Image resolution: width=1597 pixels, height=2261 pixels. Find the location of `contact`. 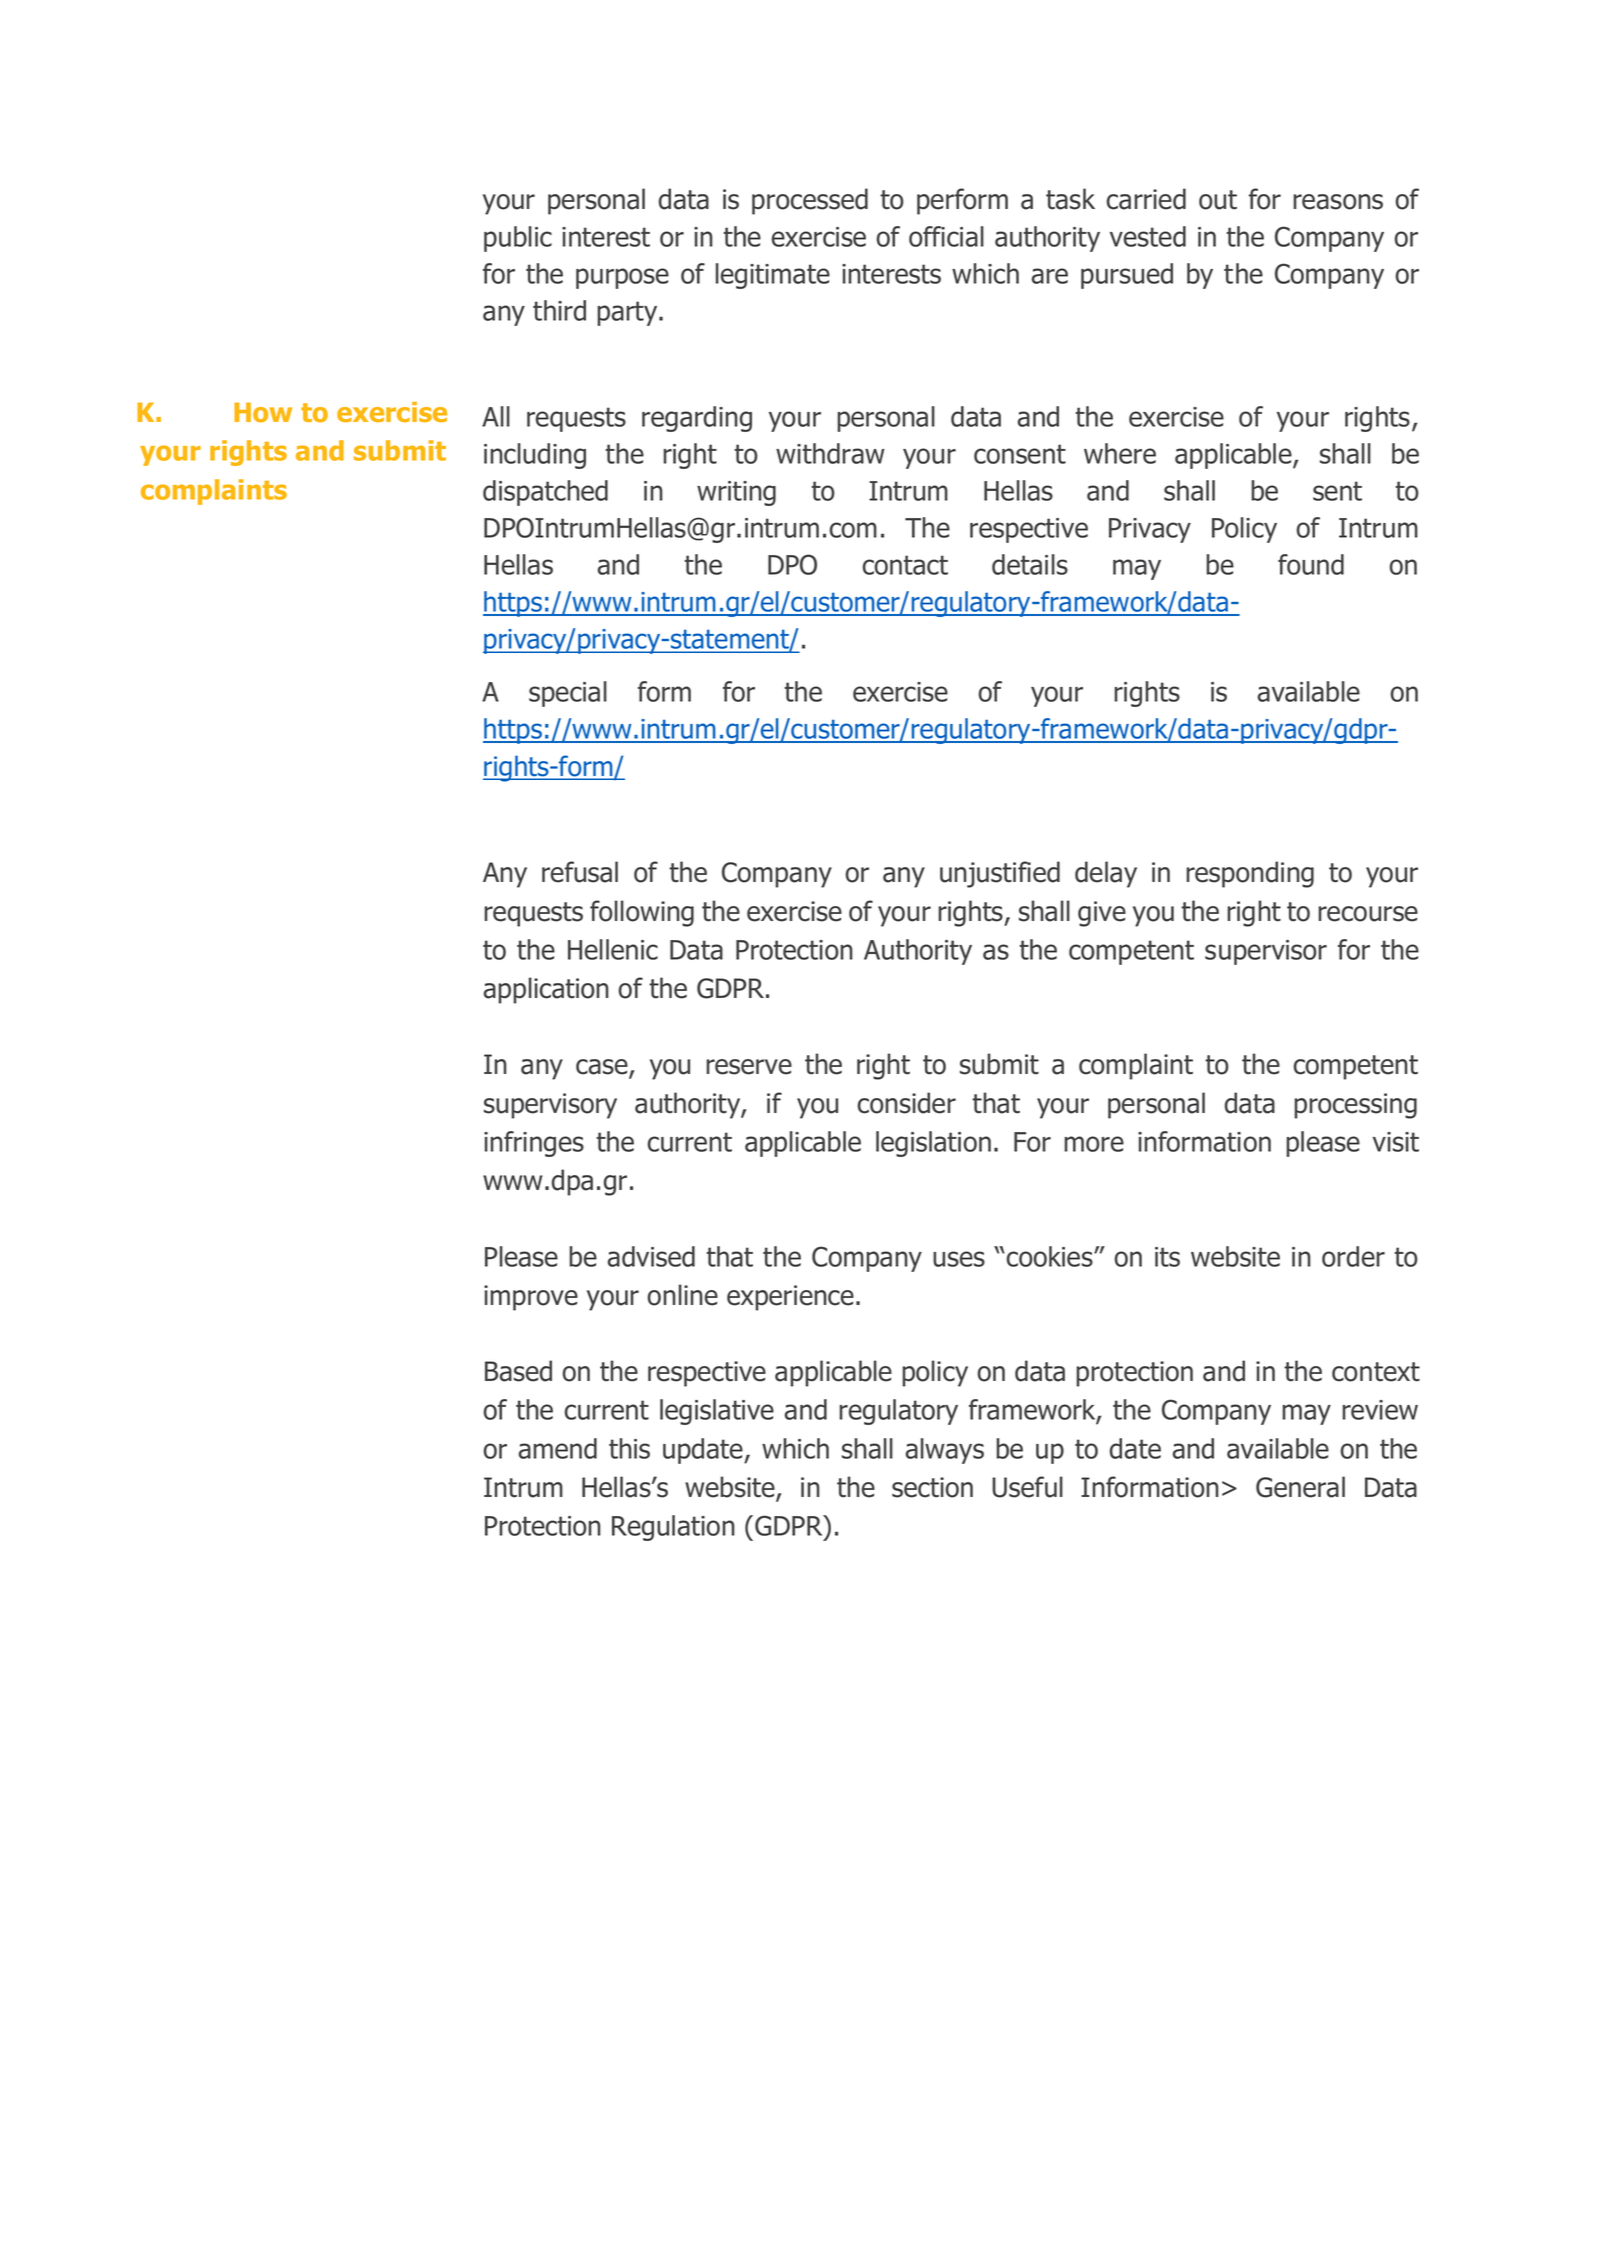

contact is located at coordinates (905, 565).
